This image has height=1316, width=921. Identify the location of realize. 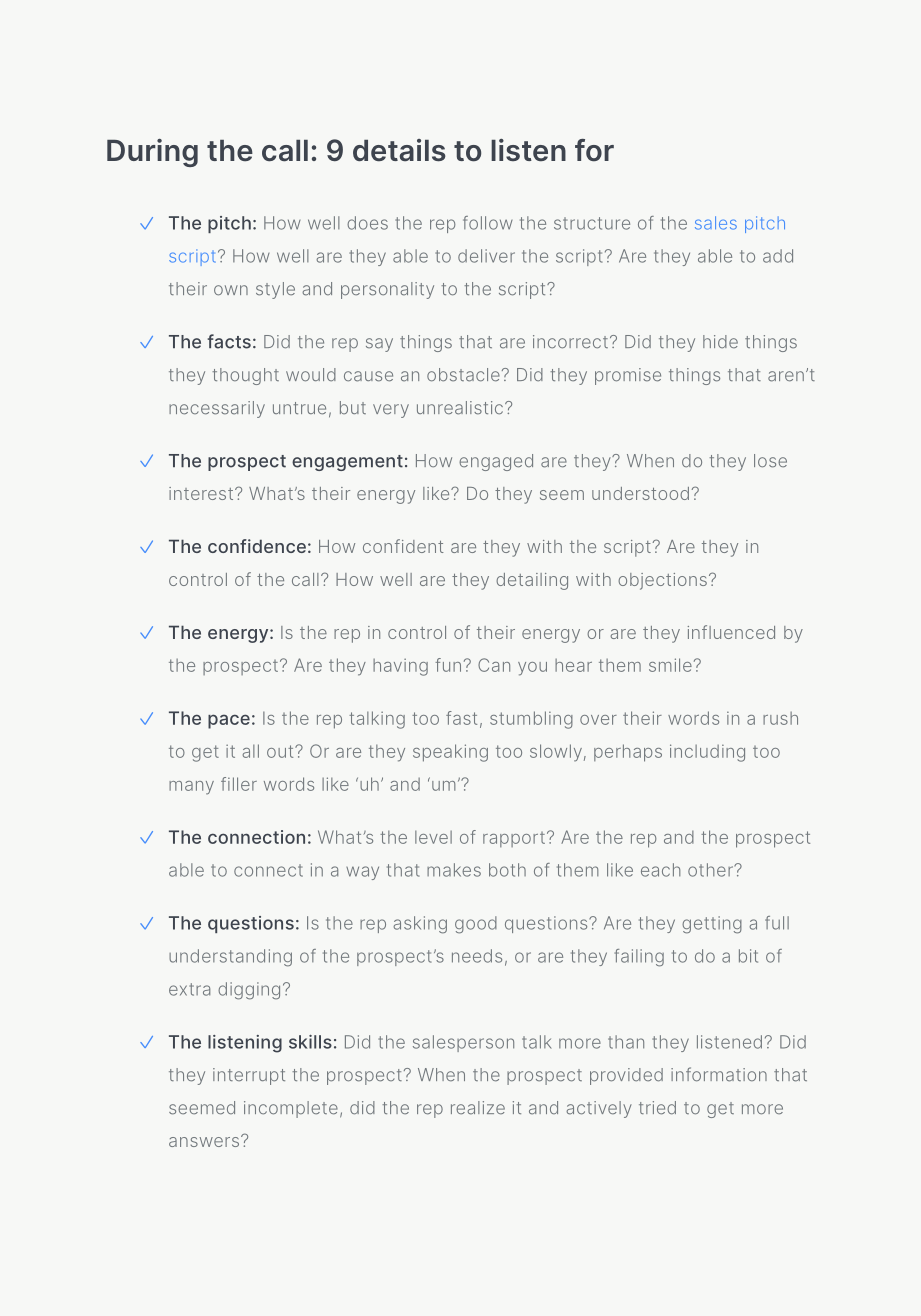
(478, 1108).
